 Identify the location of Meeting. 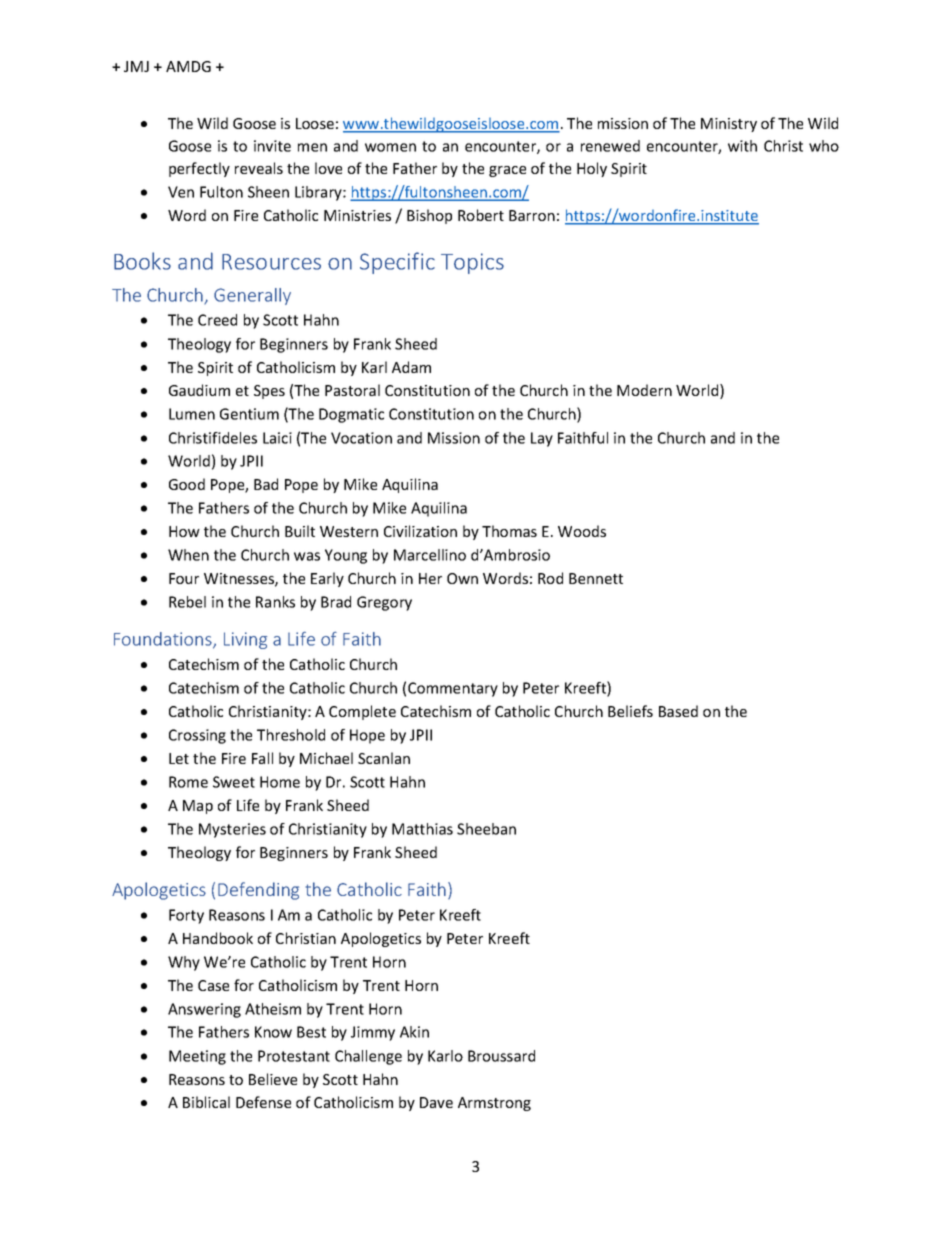
(197, 1057).
